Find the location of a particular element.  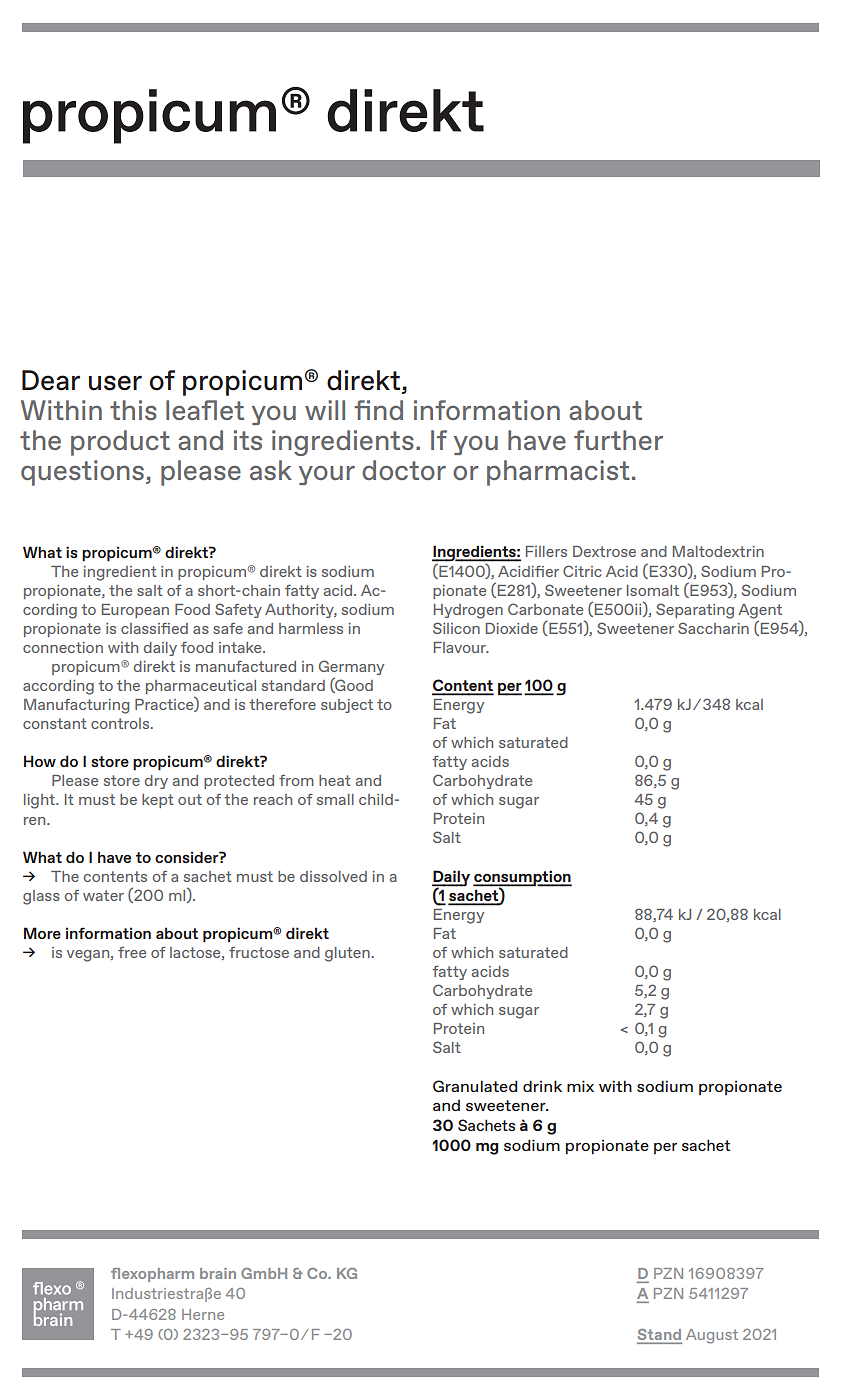

this is located at coordinates (133, 410).
